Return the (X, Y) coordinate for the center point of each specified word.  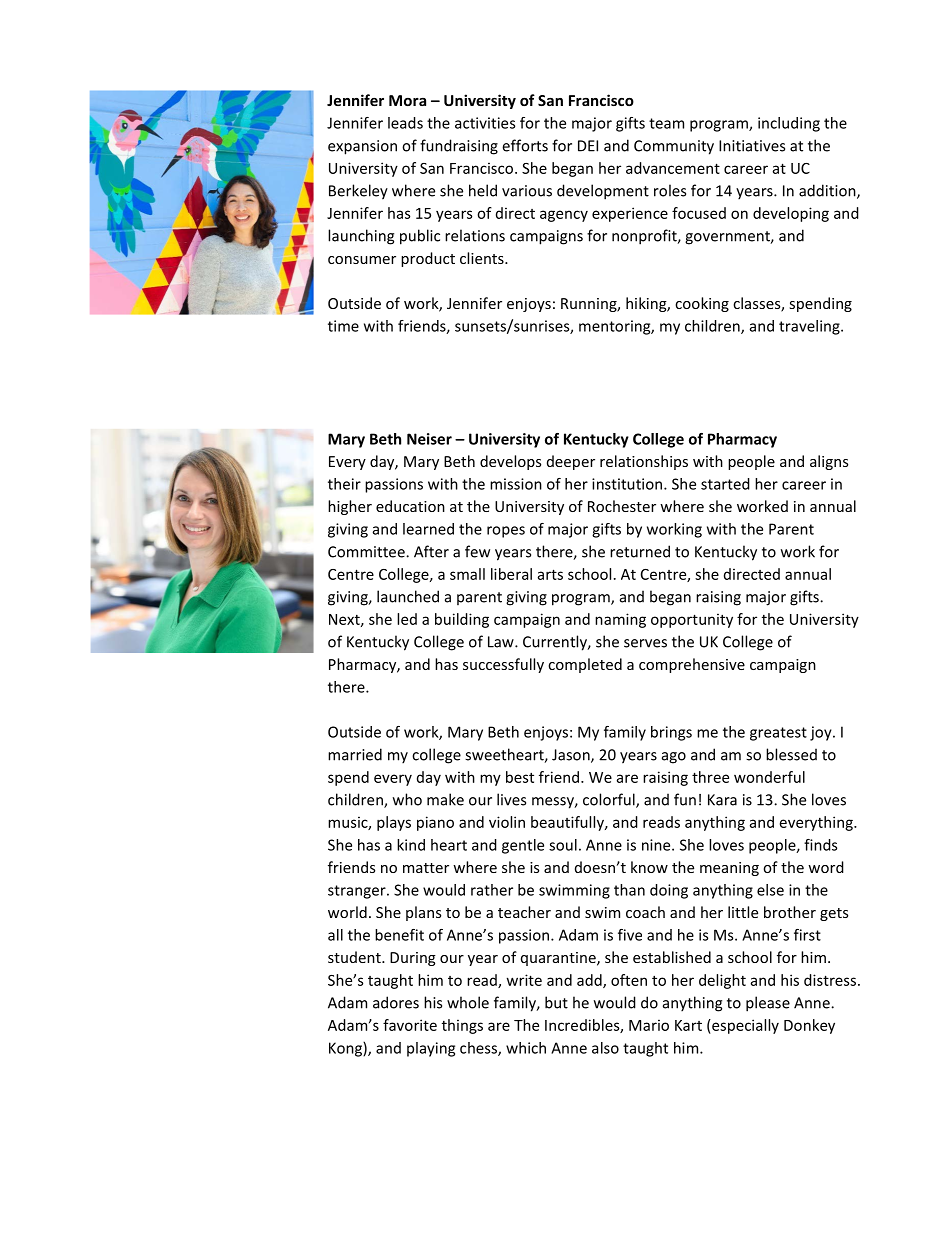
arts (550, 574)
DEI (588, 146)
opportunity (692, 620)
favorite (410, 1025)
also (605, 1048)
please (768, 1004)
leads (405, 123)
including (789, 124)
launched (408, 596)
